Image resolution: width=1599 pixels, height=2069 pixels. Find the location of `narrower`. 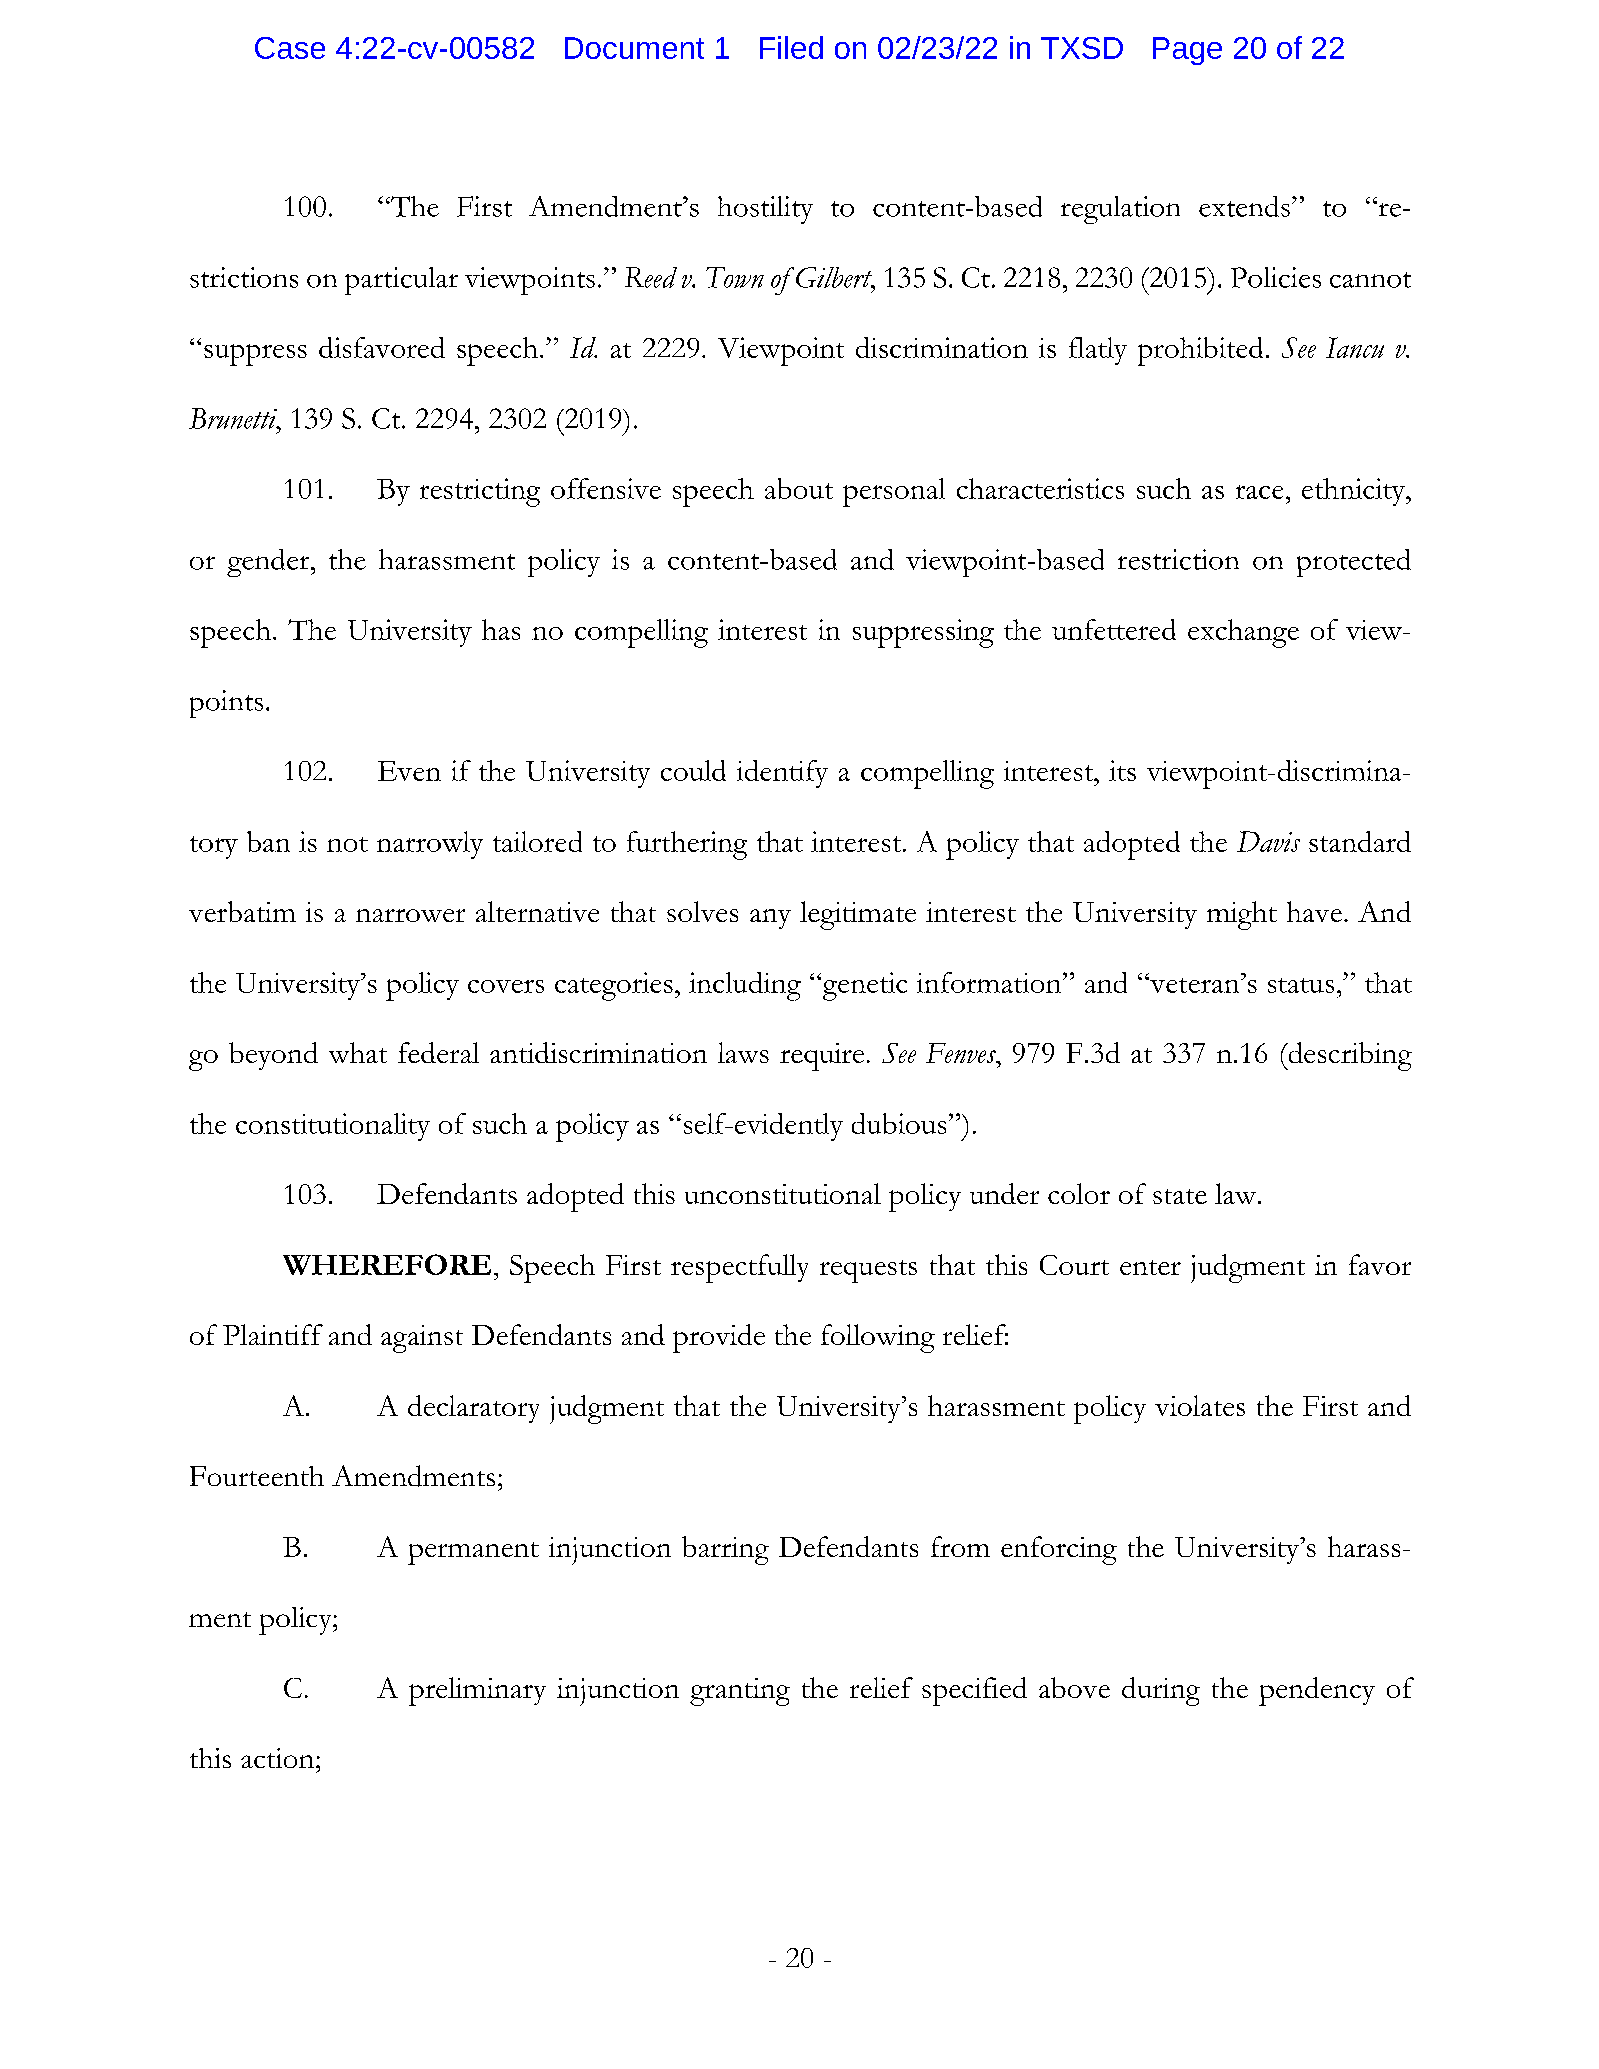

narrower is located at coordinates (410, 915).
